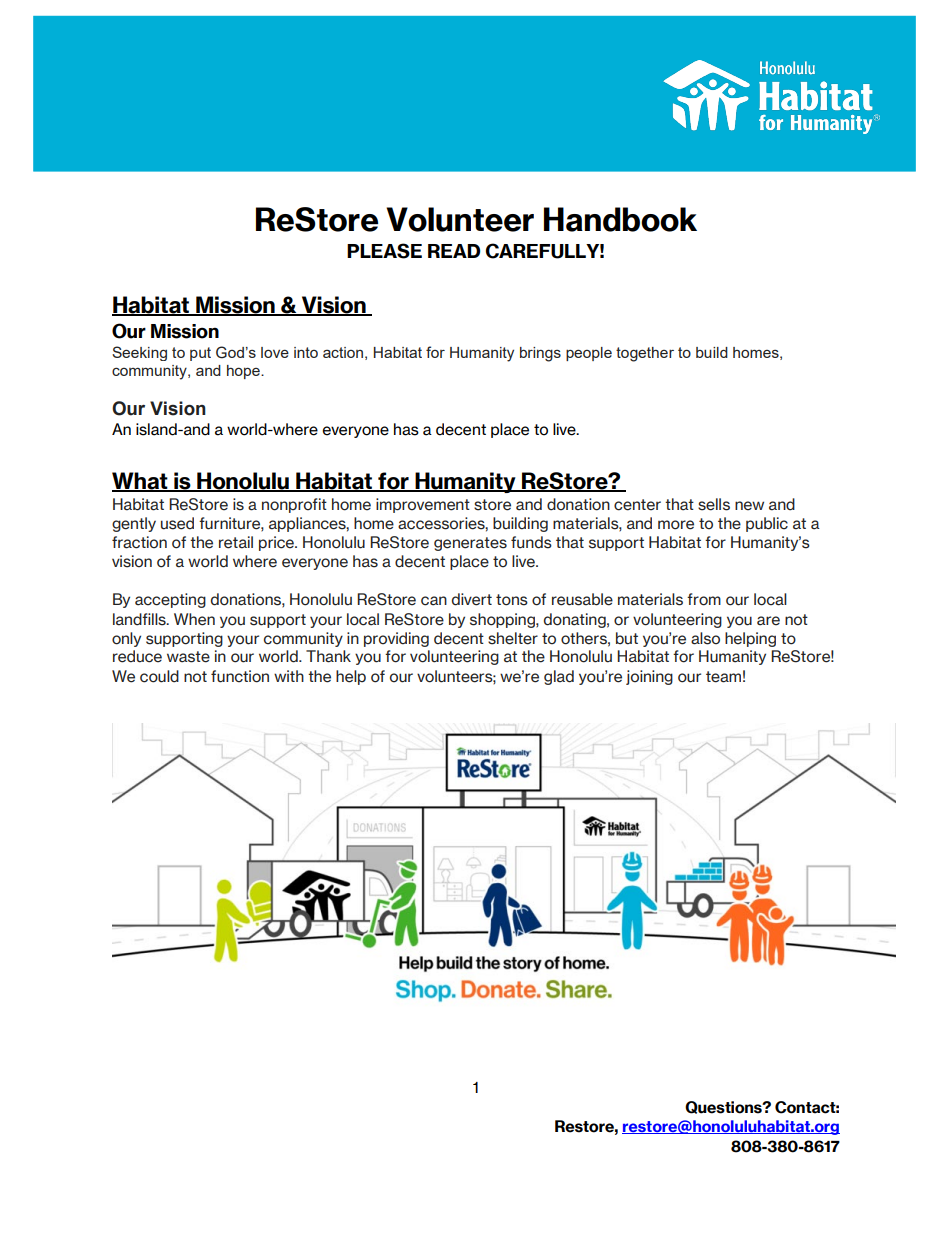 Image resolution: width=952 pixels, height=1233 pixels. What do you see at coordinates (645, 354) in the screenshot?
I see `together` at bounding box center [645, 354].
